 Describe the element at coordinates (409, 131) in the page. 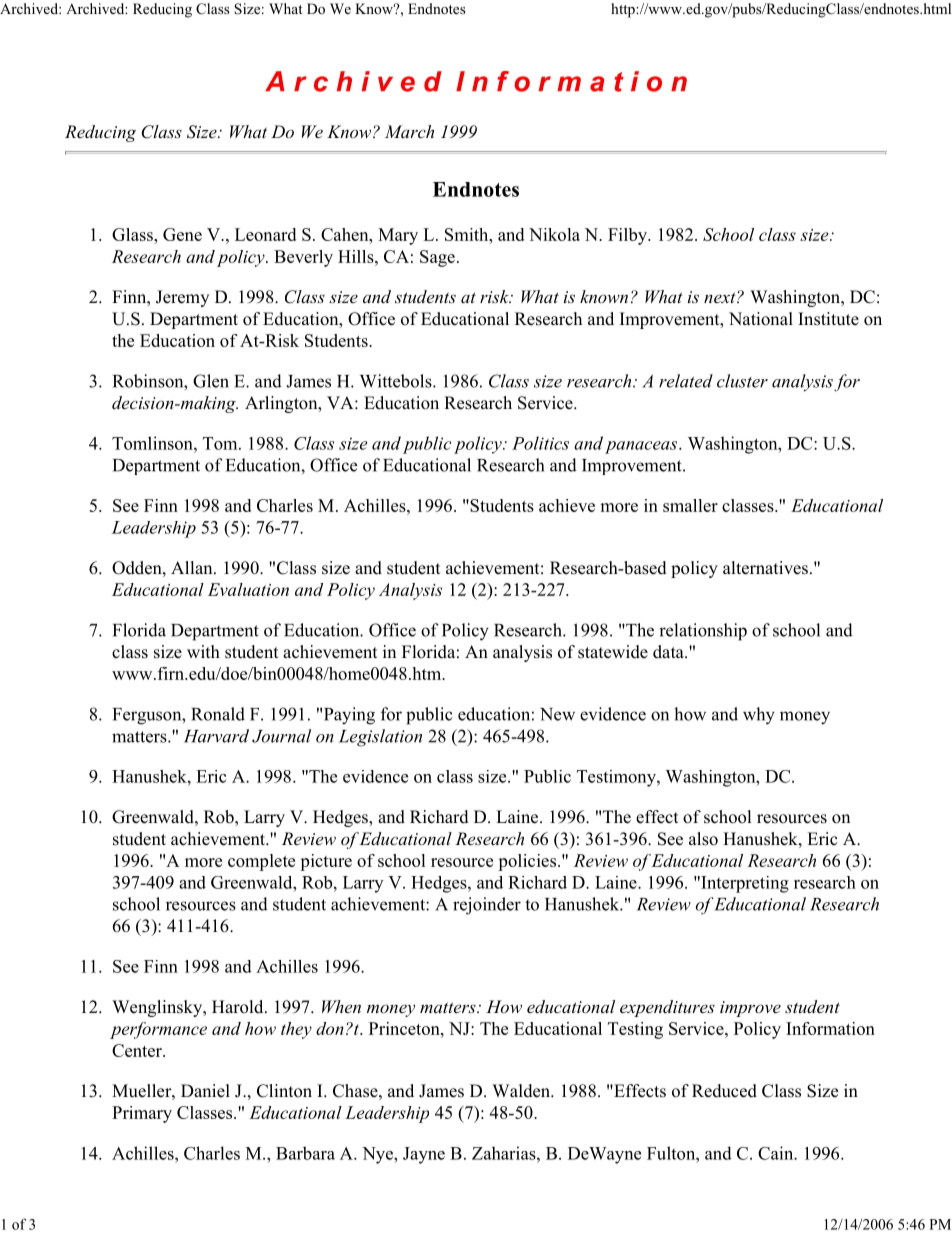

I see `March` at that location.
